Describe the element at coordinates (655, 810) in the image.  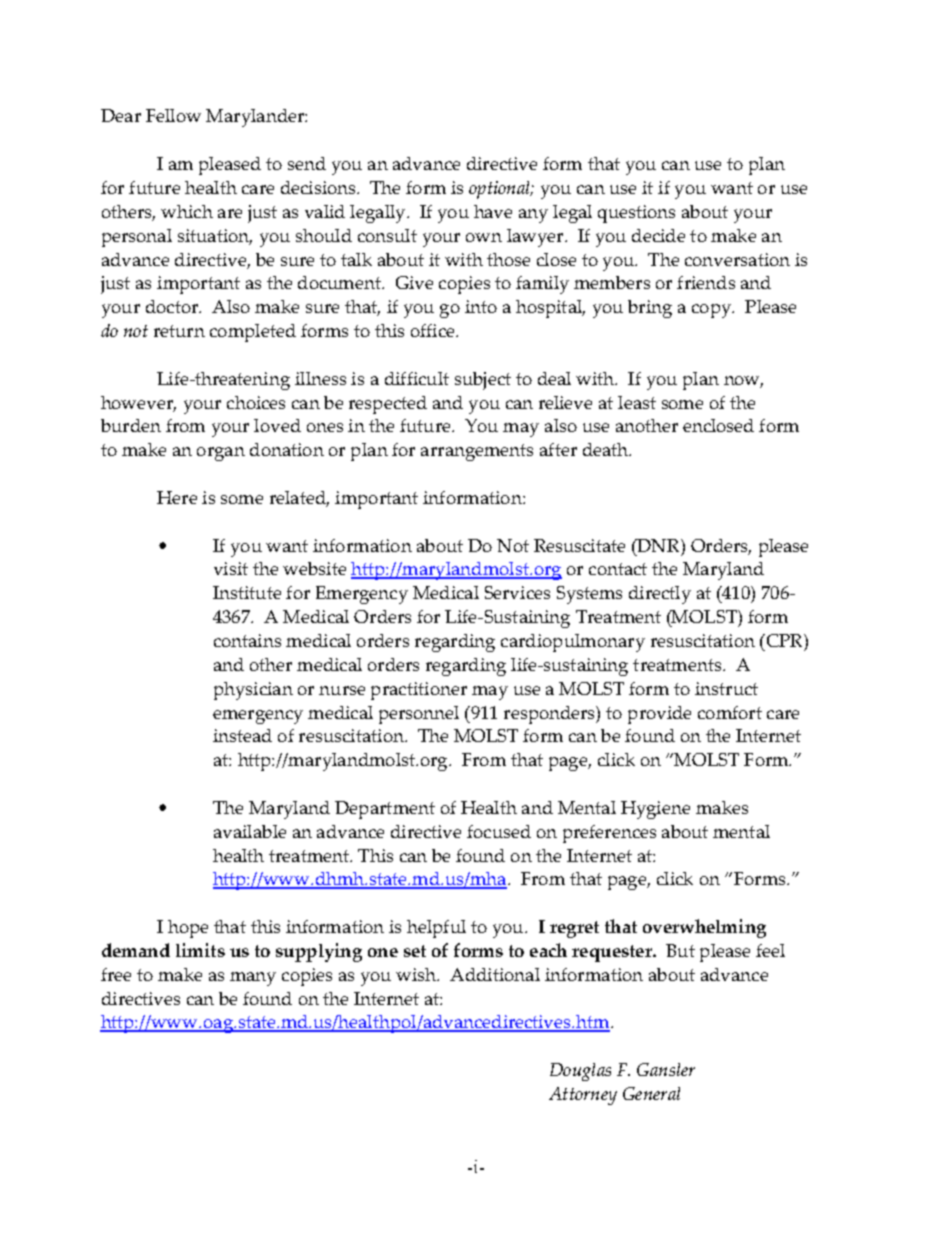
I see `Hygiene` at that location.
